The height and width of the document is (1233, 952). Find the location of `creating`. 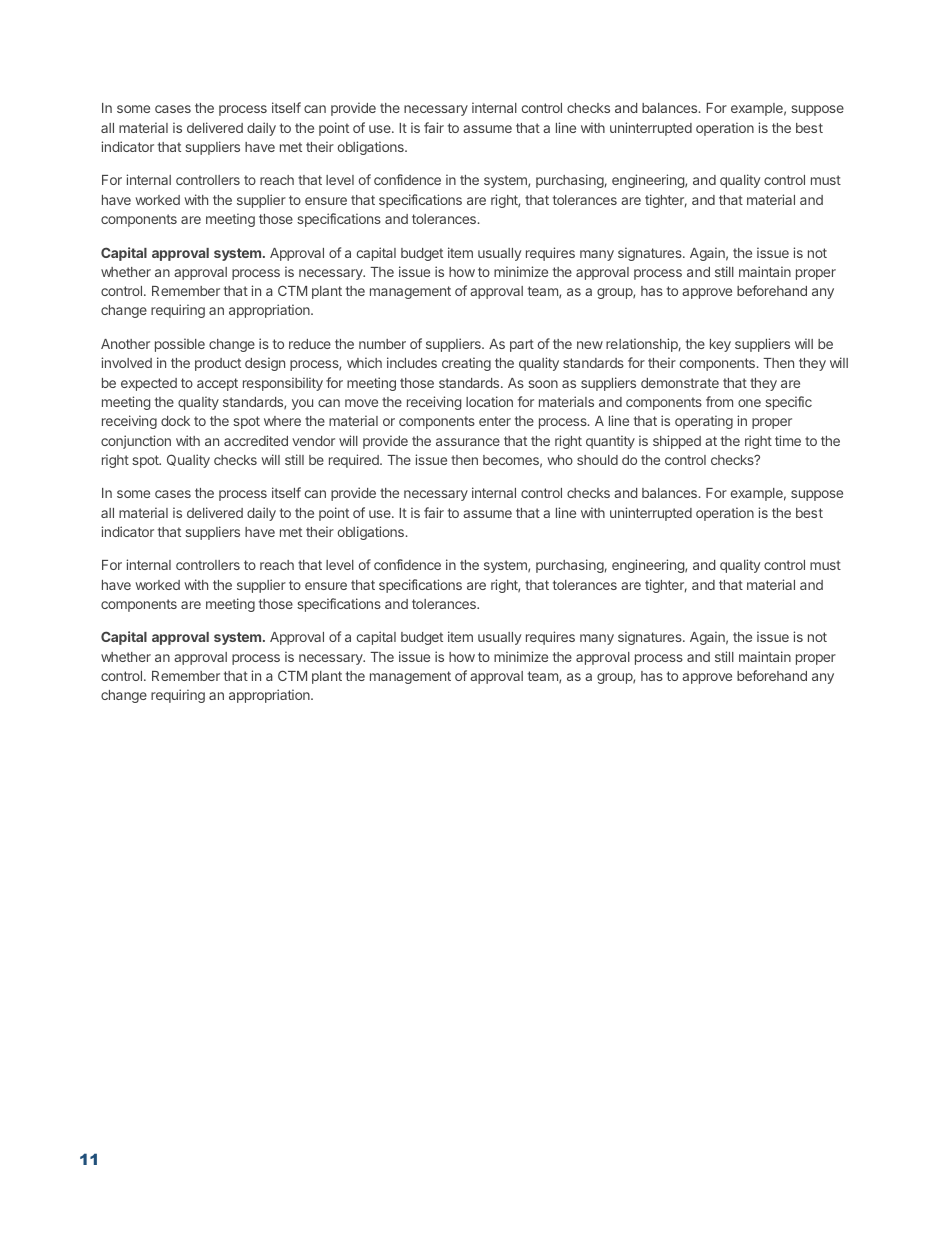

creating is located at coordinates (466, 364).
